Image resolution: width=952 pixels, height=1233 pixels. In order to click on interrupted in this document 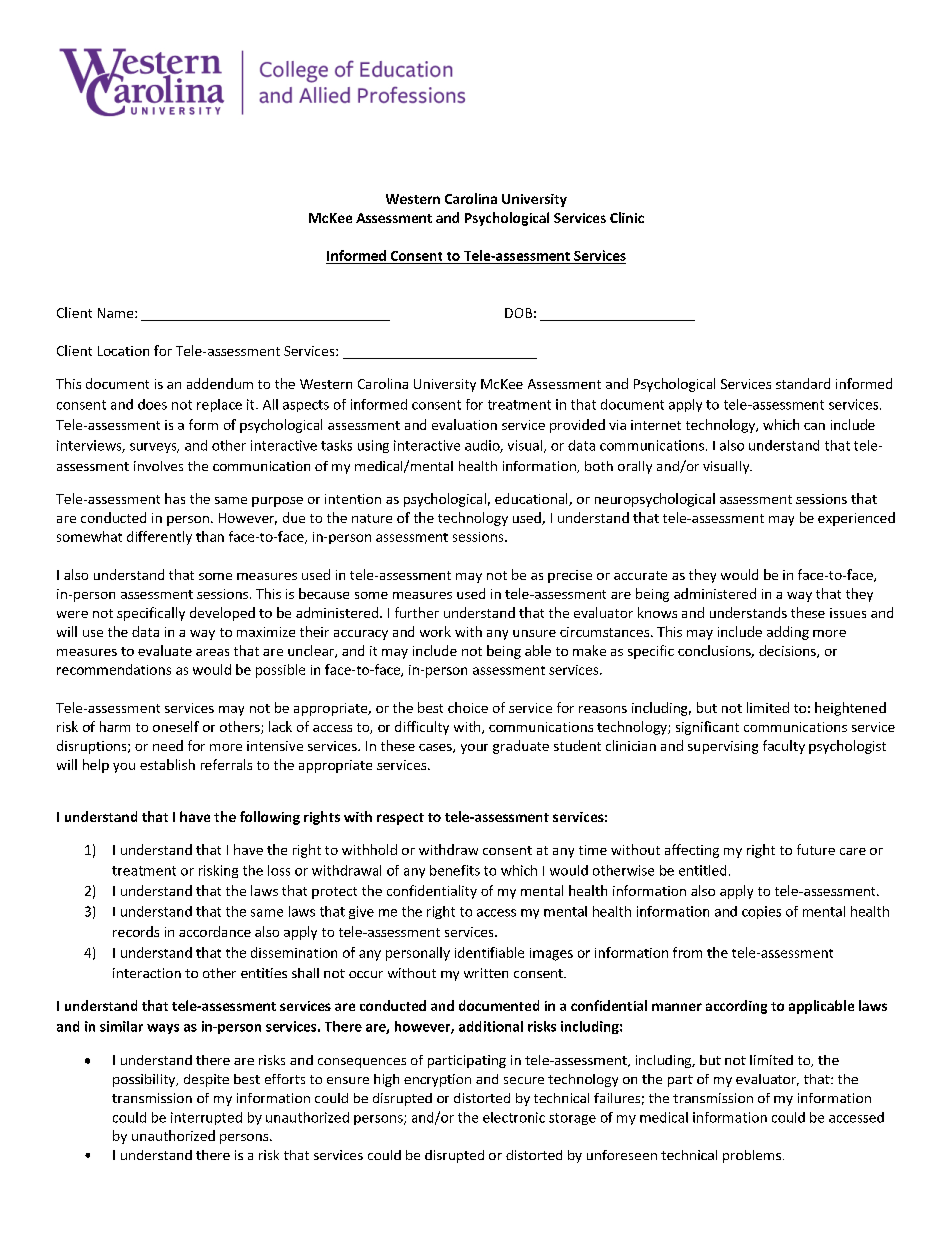, I will do `click(206, 1118)`.
